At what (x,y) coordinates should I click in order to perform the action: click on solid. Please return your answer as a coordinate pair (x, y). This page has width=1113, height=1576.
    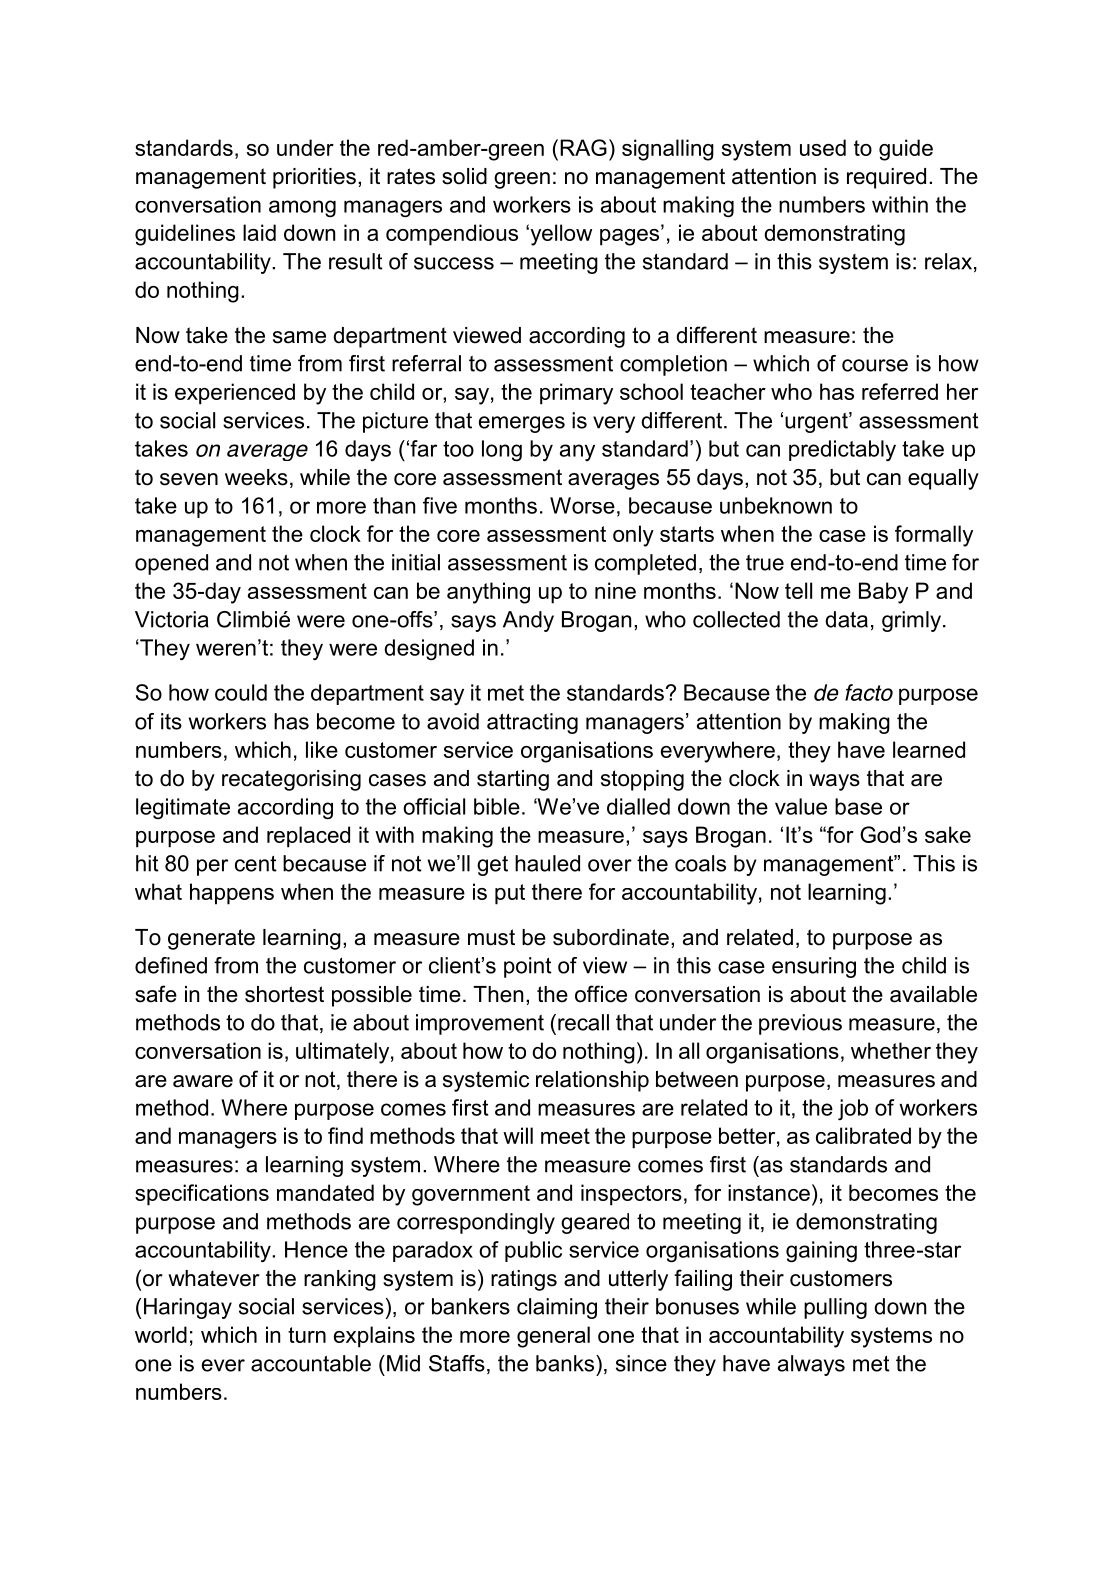
    Looking at the image, I should click on (464, 176).
